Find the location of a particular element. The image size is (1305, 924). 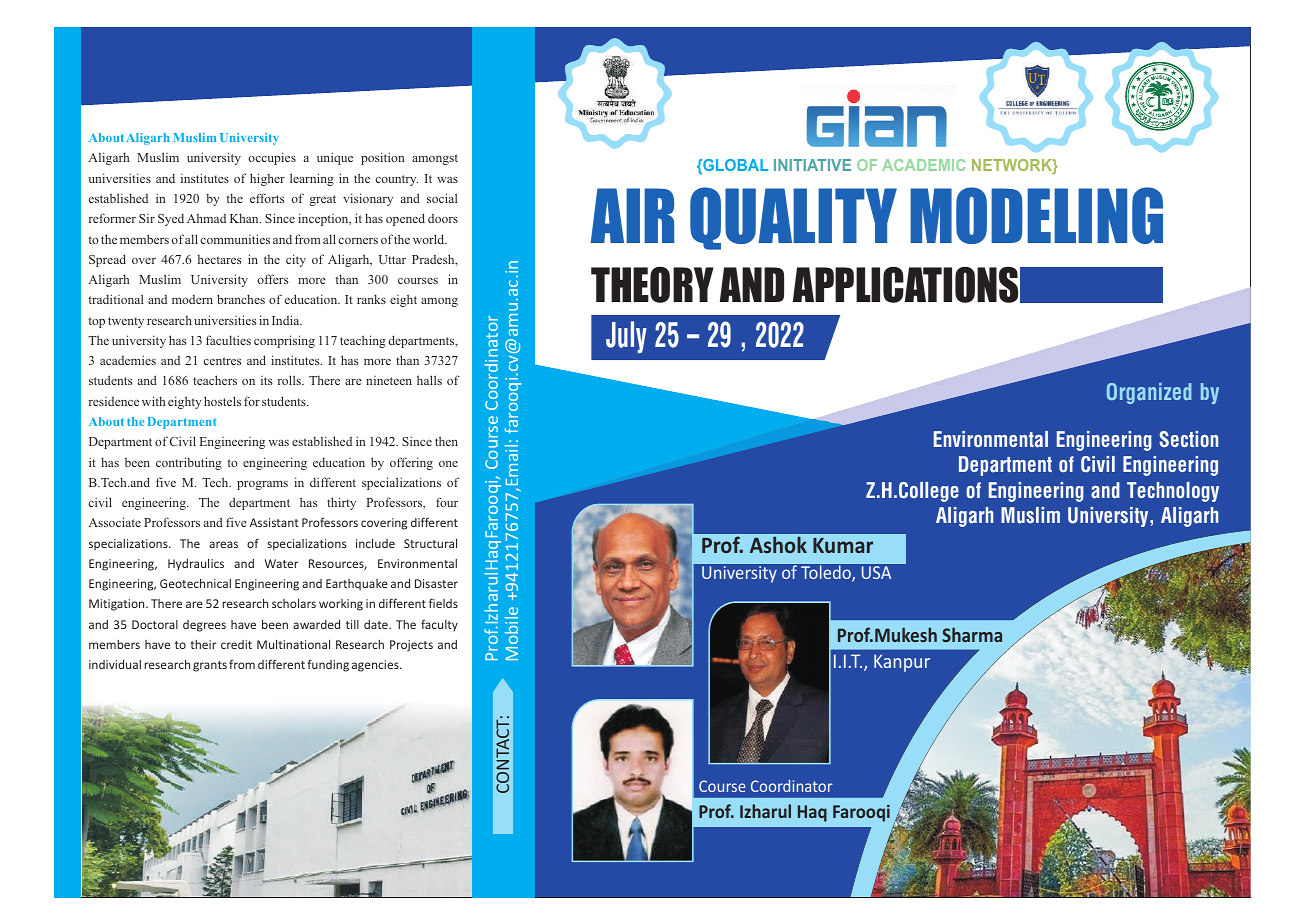

July is located at coordinates (626, 337).
